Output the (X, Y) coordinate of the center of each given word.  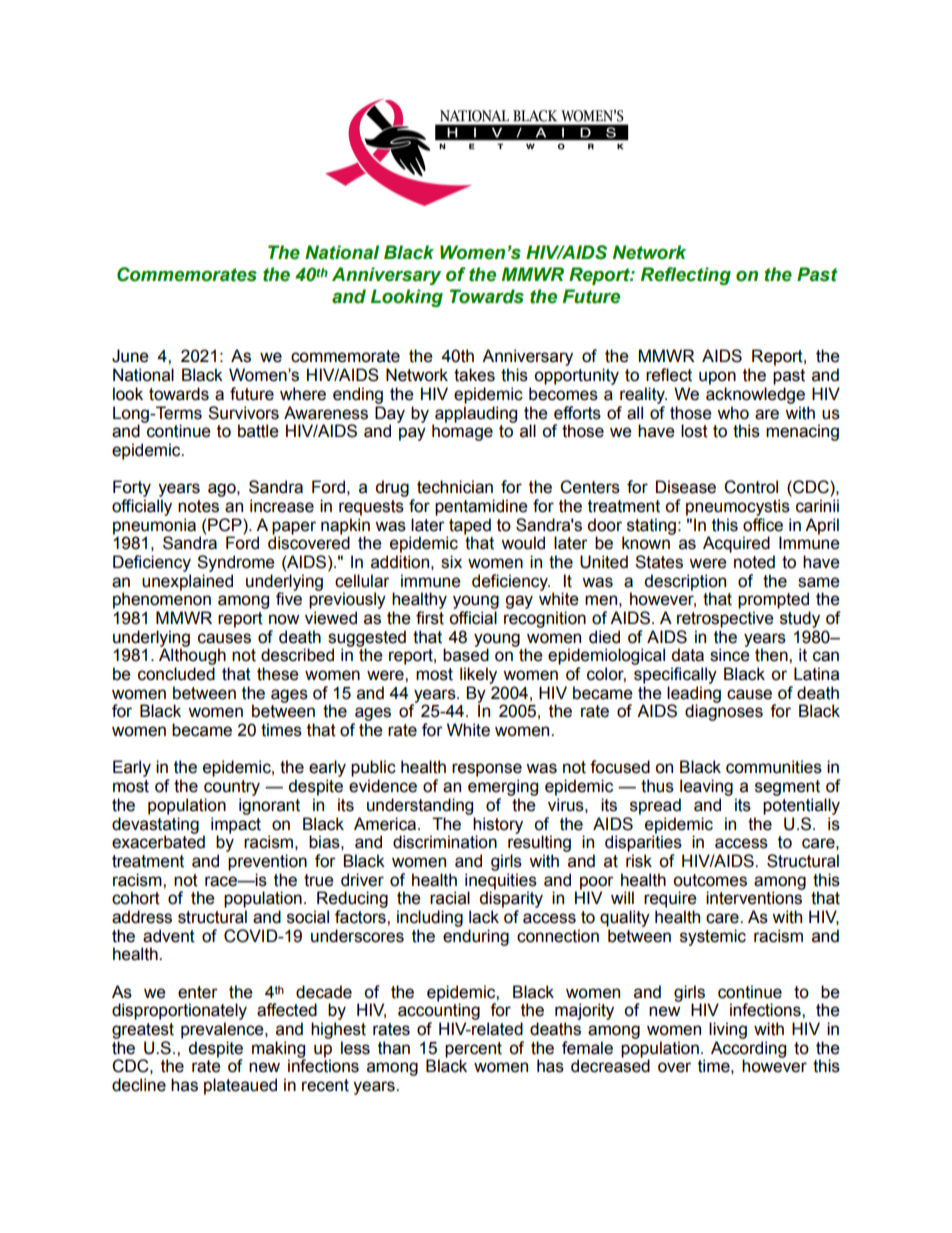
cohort (136, 898)
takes (474, 375)
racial (450, 898)
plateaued (240, 1086)
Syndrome (236, 563)
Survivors (243, 413)
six (451, 562)
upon (717, 378)
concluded (176, 674)
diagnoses (724, 712)
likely (478, 675)
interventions (754, 898)
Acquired (736, 544)
